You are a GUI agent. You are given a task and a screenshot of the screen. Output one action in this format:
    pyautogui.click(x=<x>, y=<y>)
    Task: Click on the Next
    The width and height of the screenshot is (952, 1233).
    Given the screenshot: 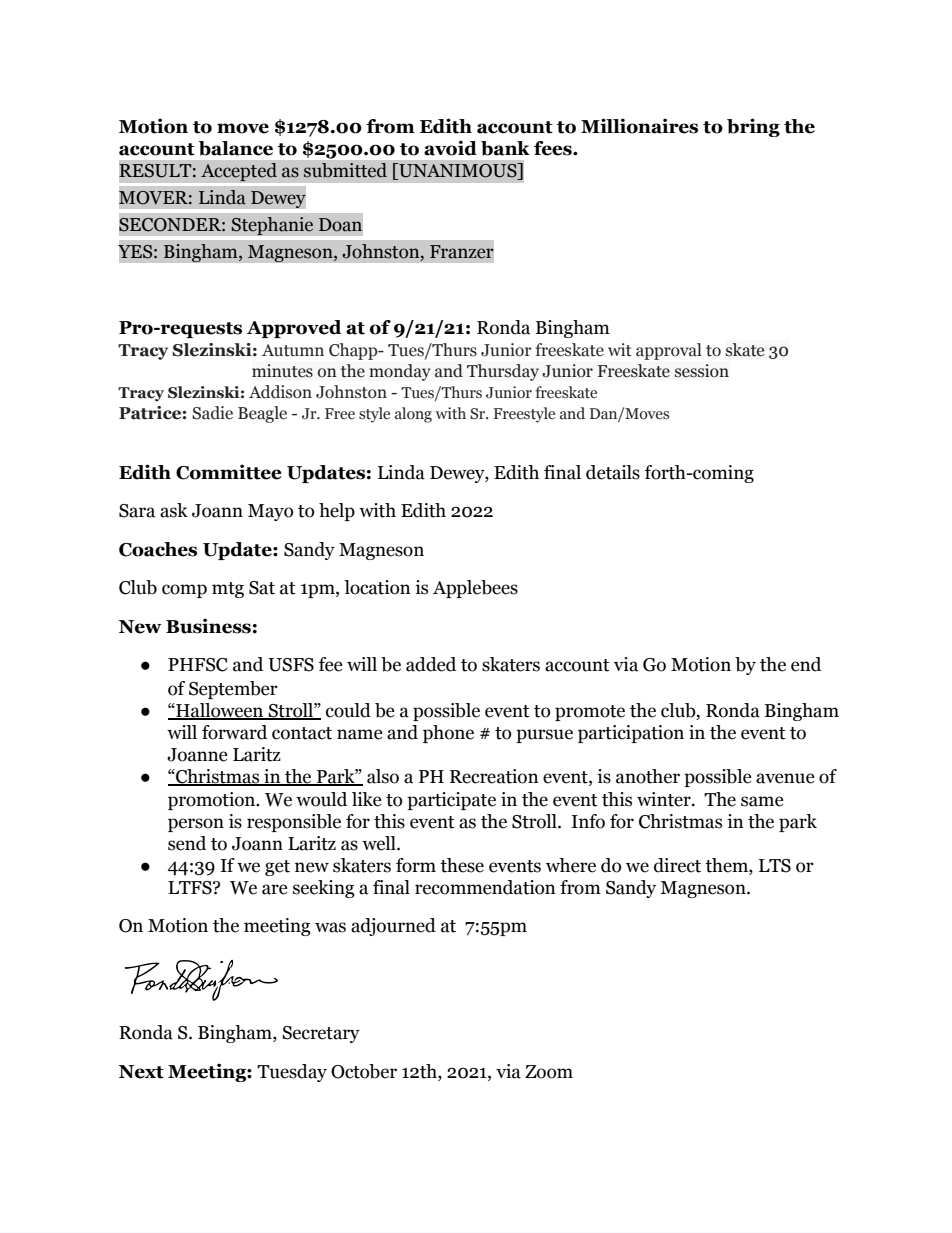 What is the action you would take?
    pyautogui.click(x=141, y=1072)
